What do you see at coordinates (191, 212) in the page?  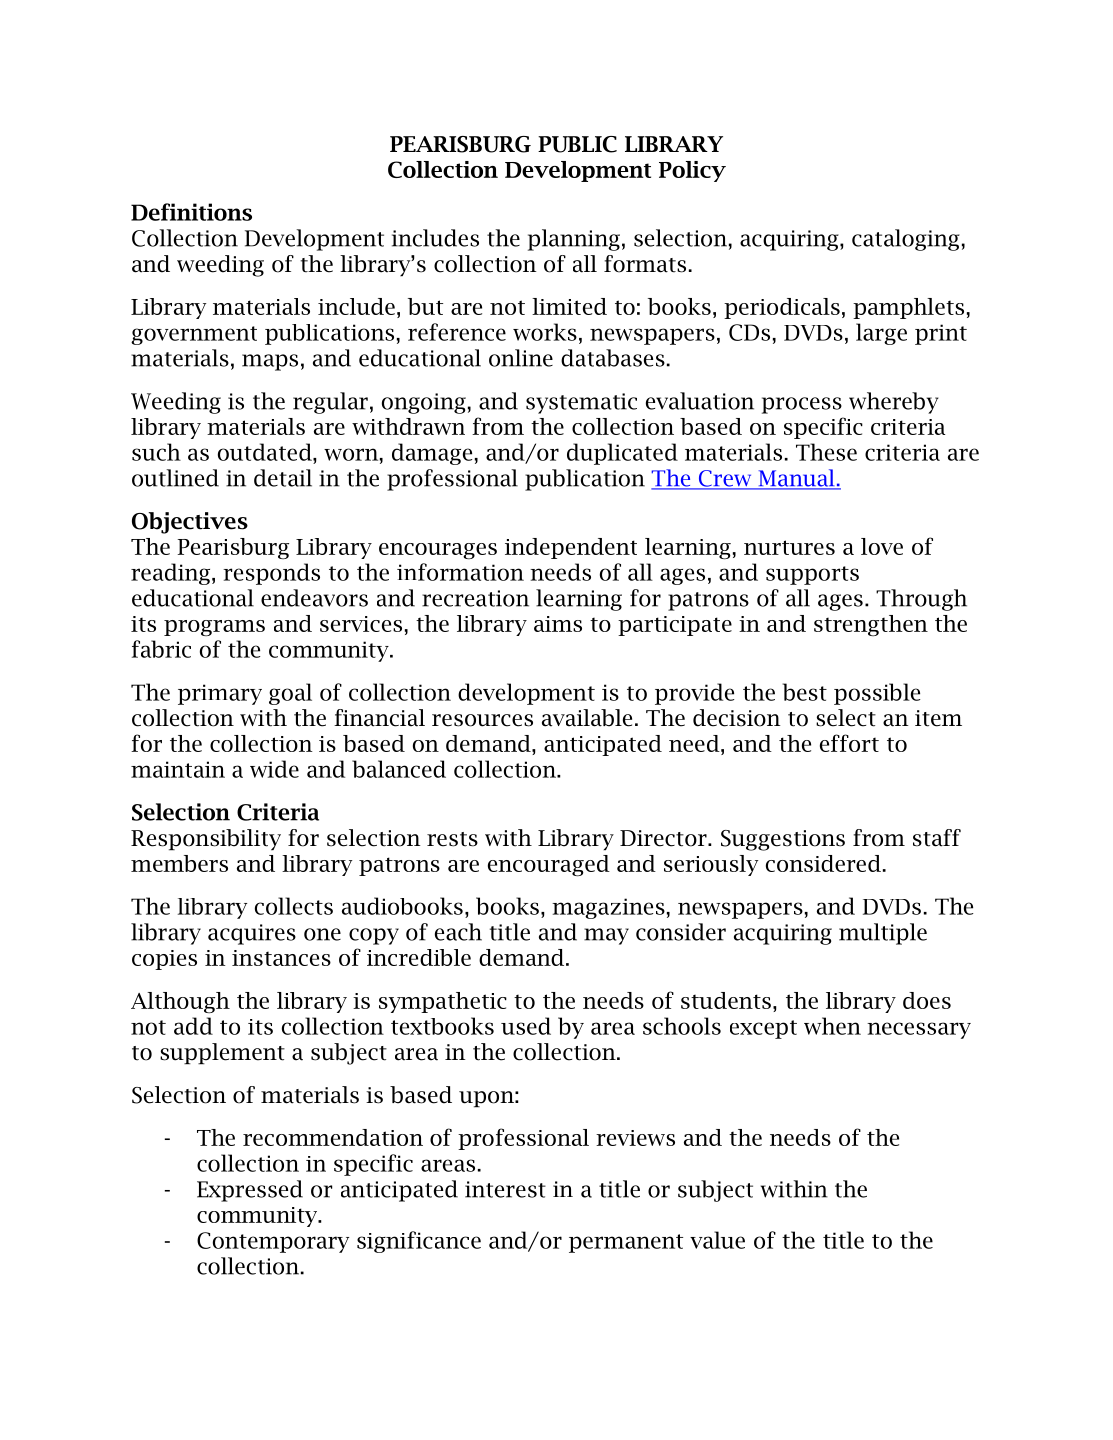 I see `Definitions` at bounding box center [191, 212].
